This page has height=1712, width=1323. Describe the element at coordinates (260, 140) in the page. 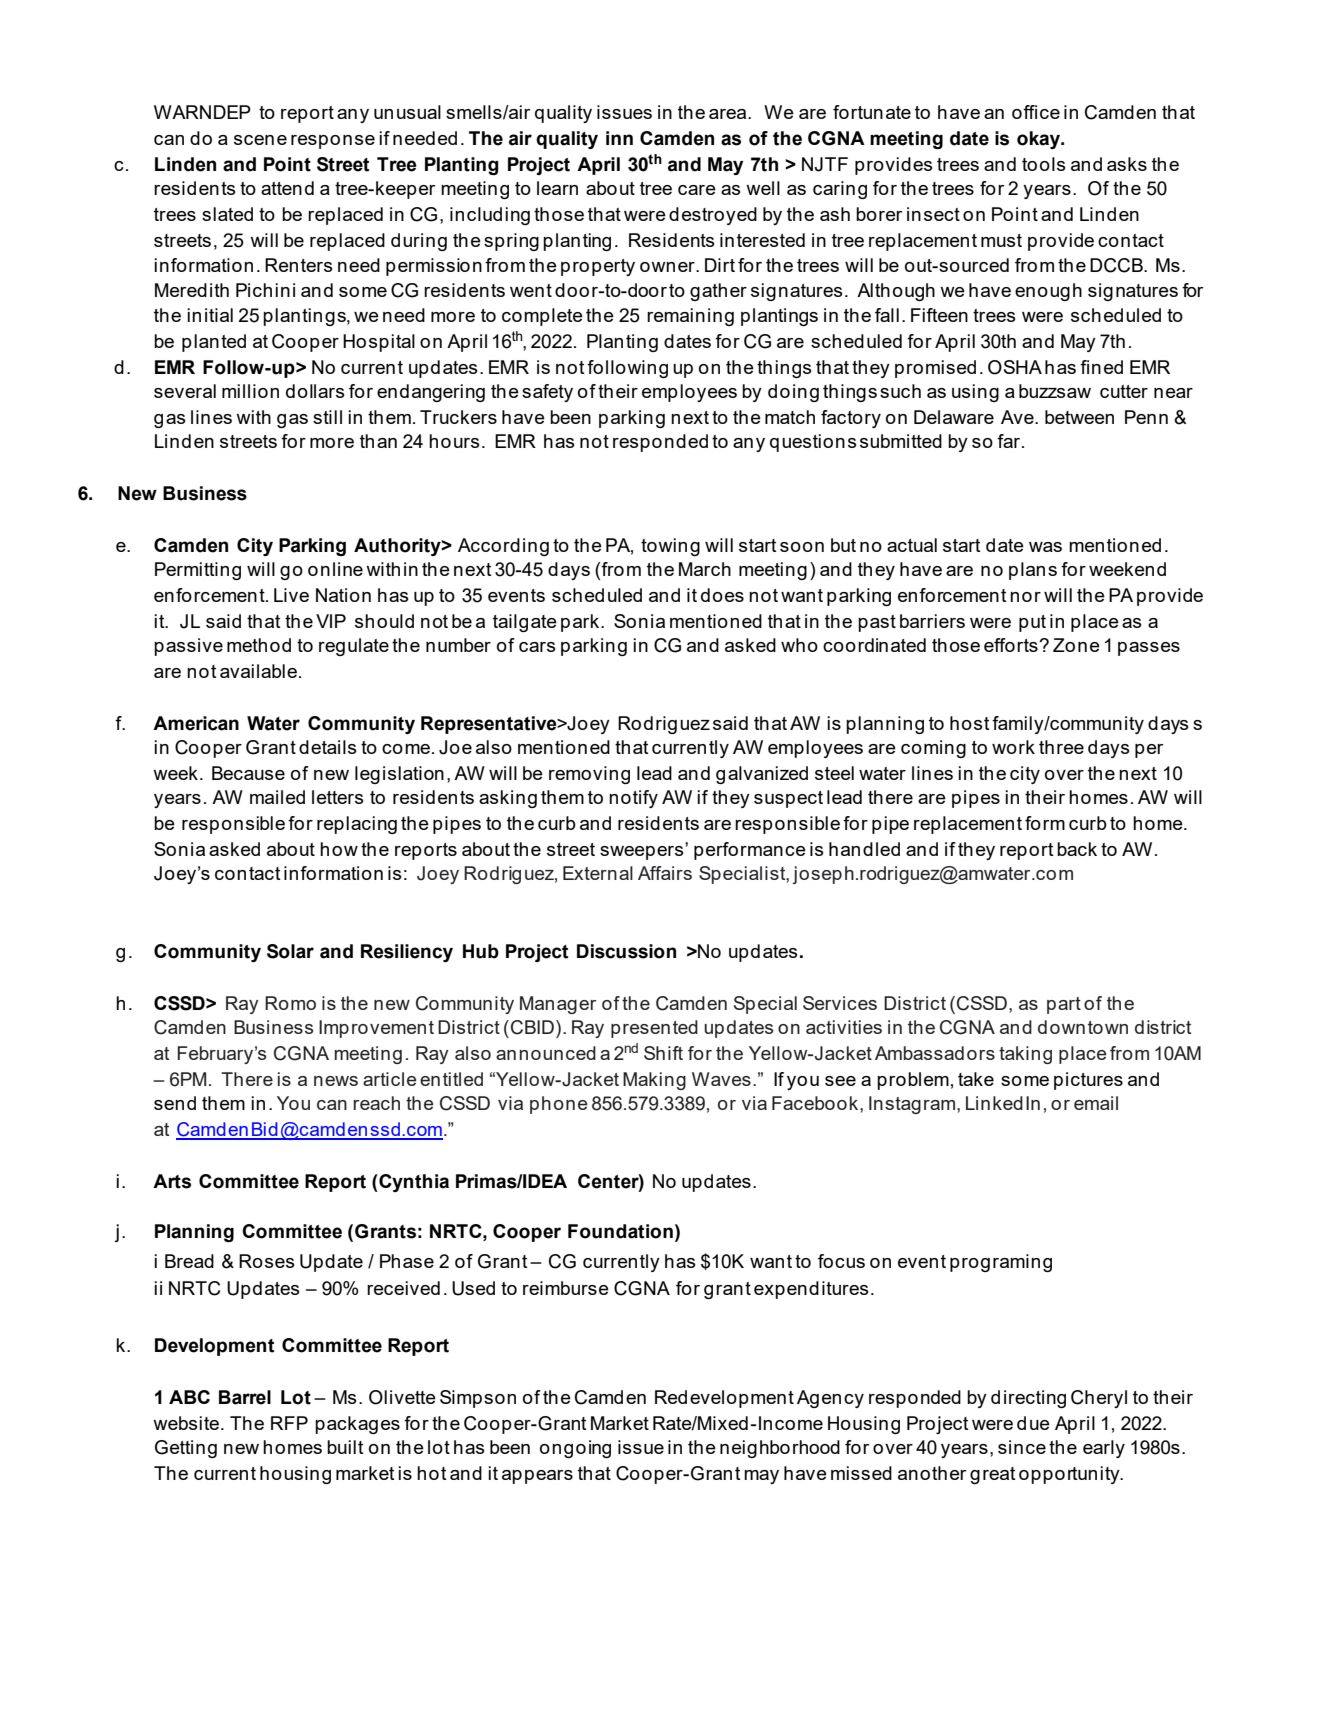

I see `scene` at that location.
